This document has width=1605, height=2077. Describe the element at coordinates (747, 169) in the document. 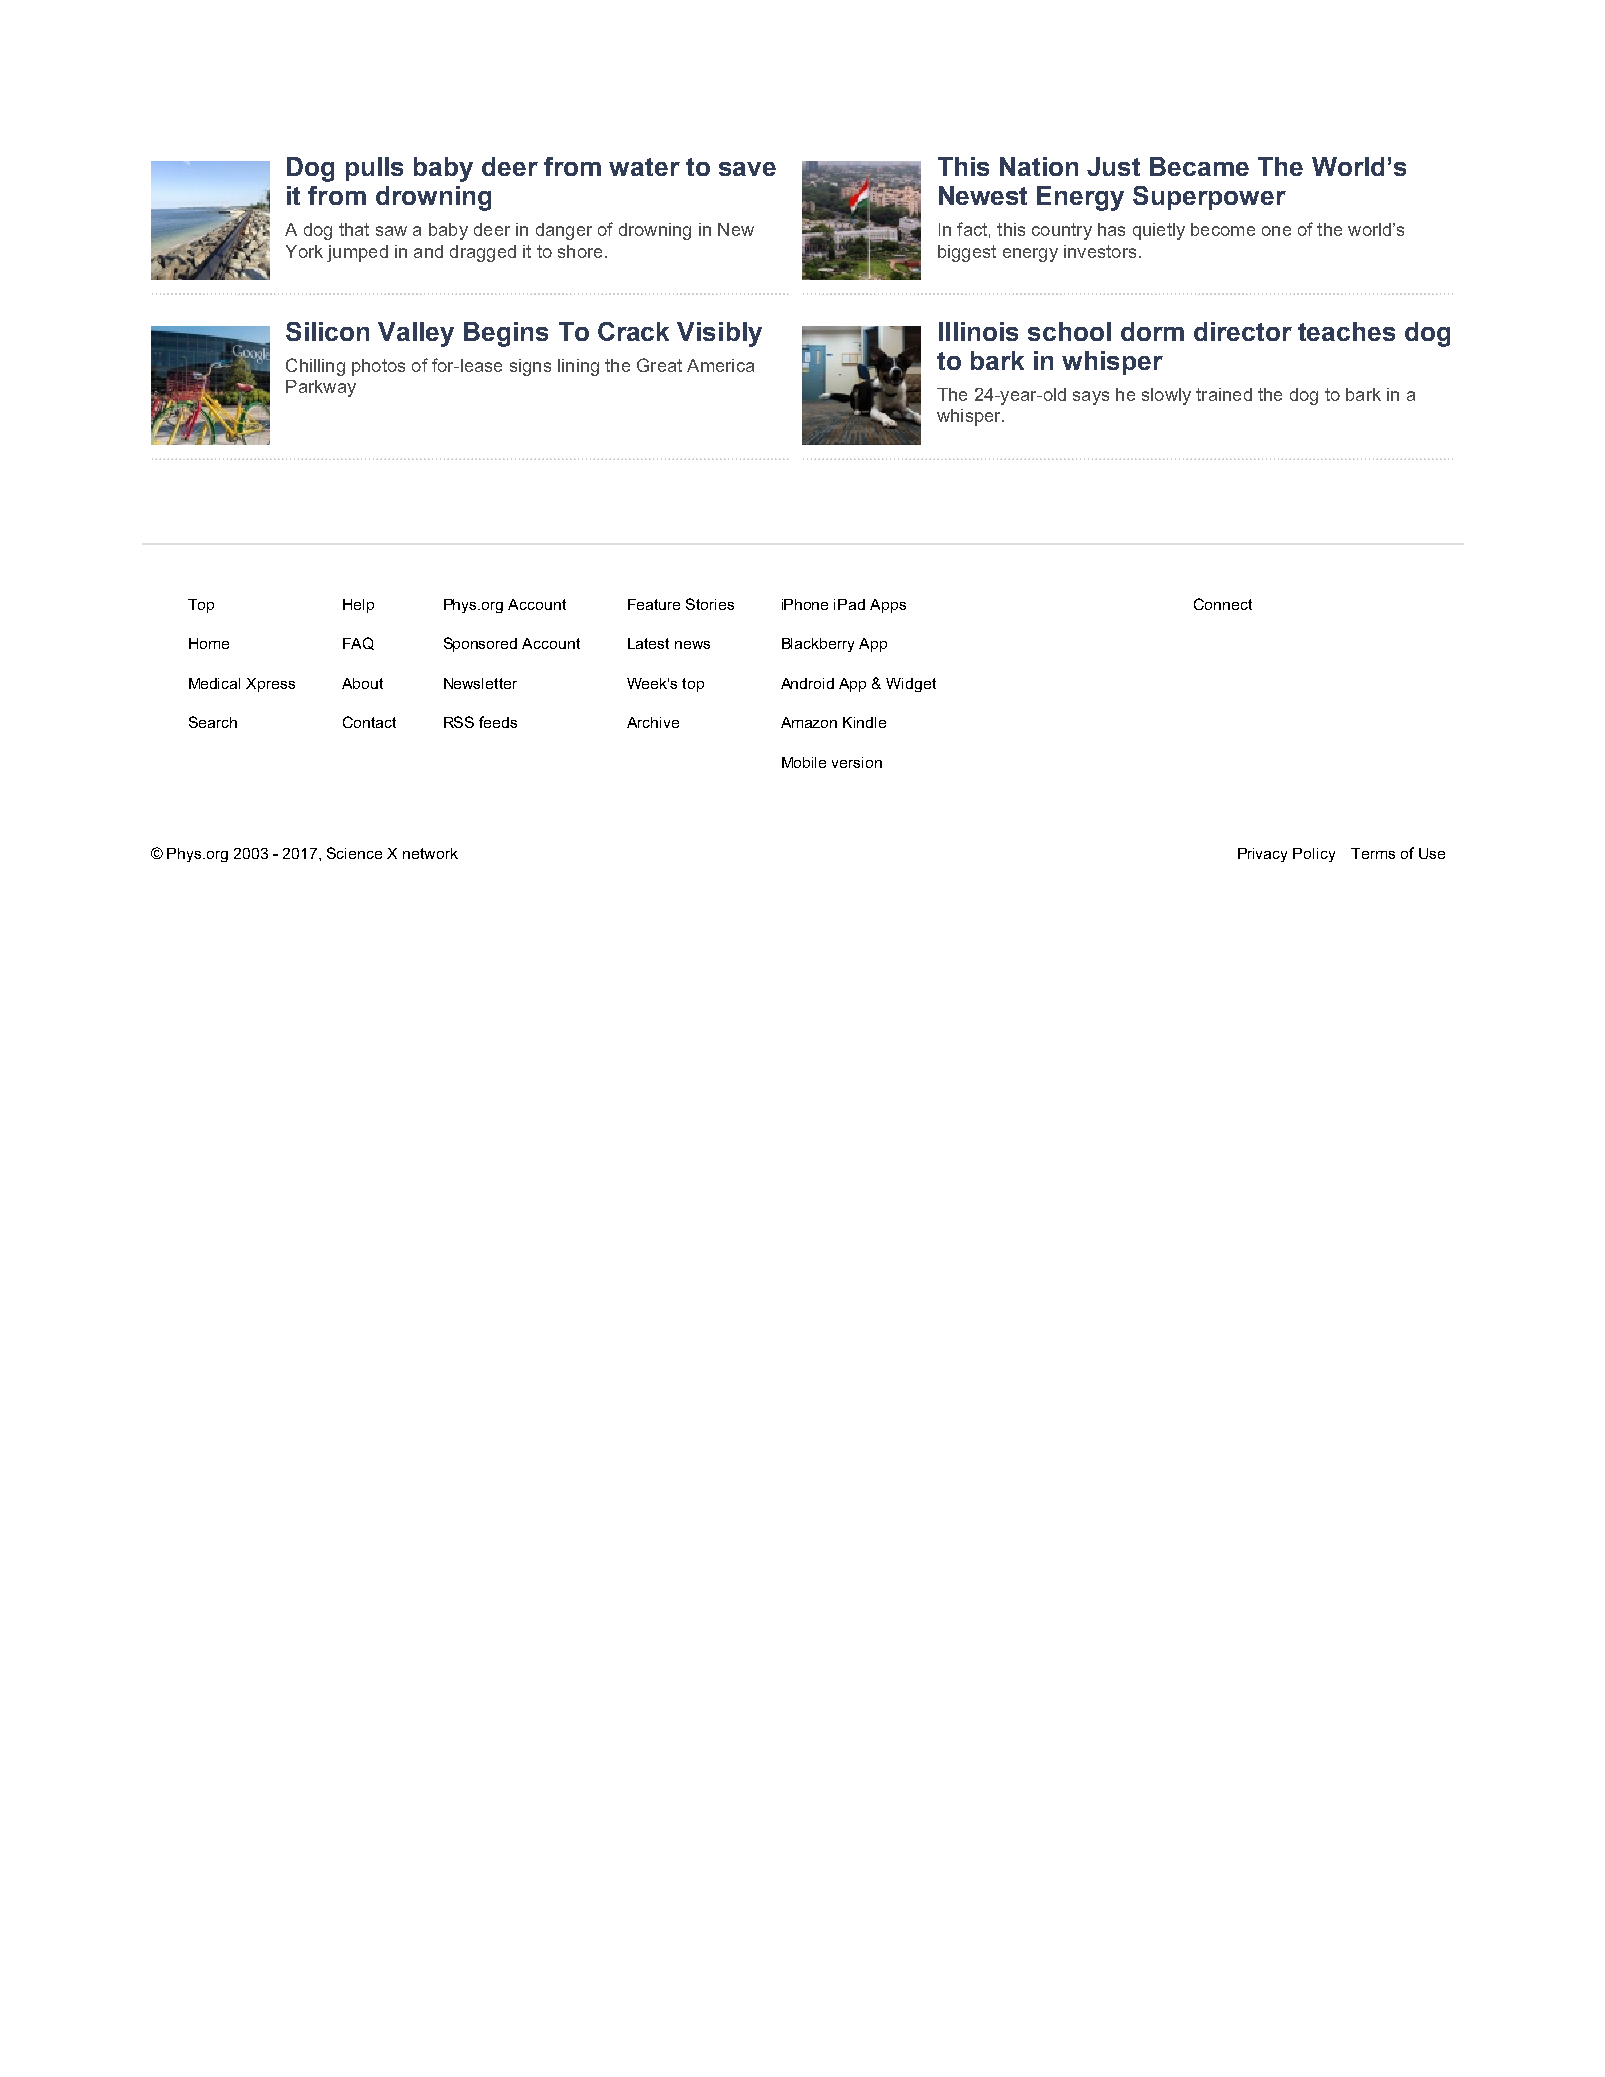

I see `save` at that location.
